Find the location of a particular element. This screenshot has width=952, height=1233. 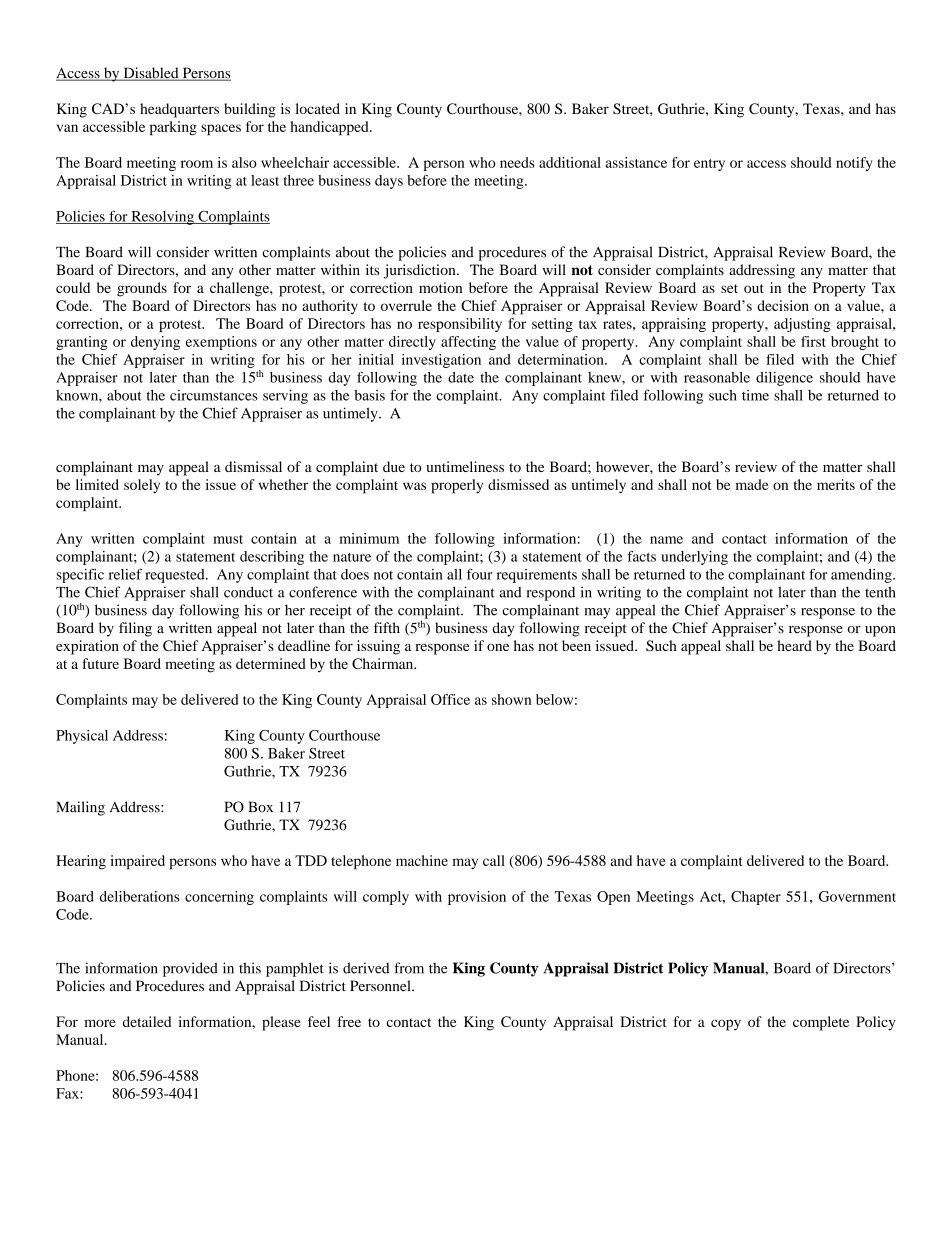

heard is located at coordinates (794, 645).
